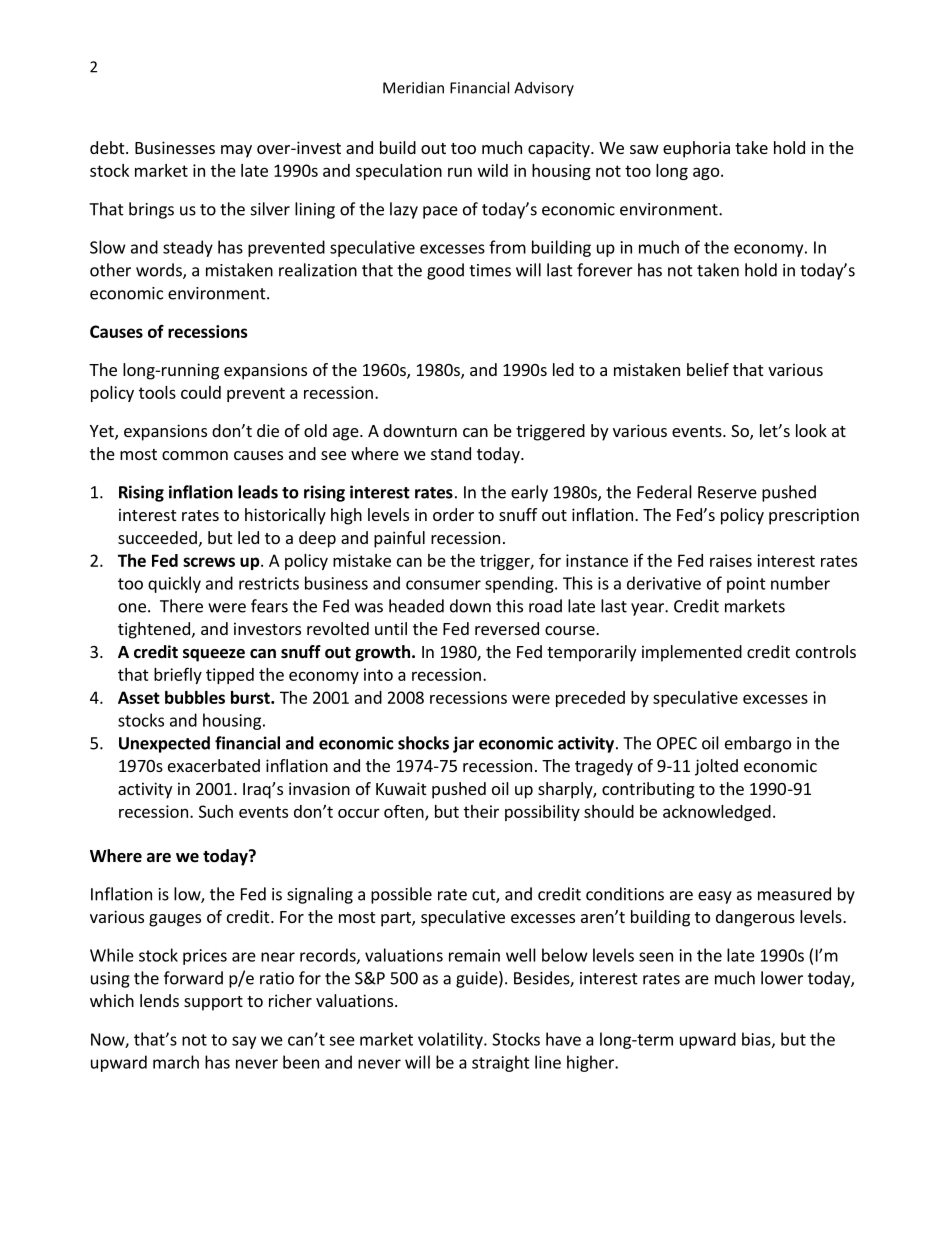 The image size is (952, 1233). I want to click on point, so click(746, 585).
